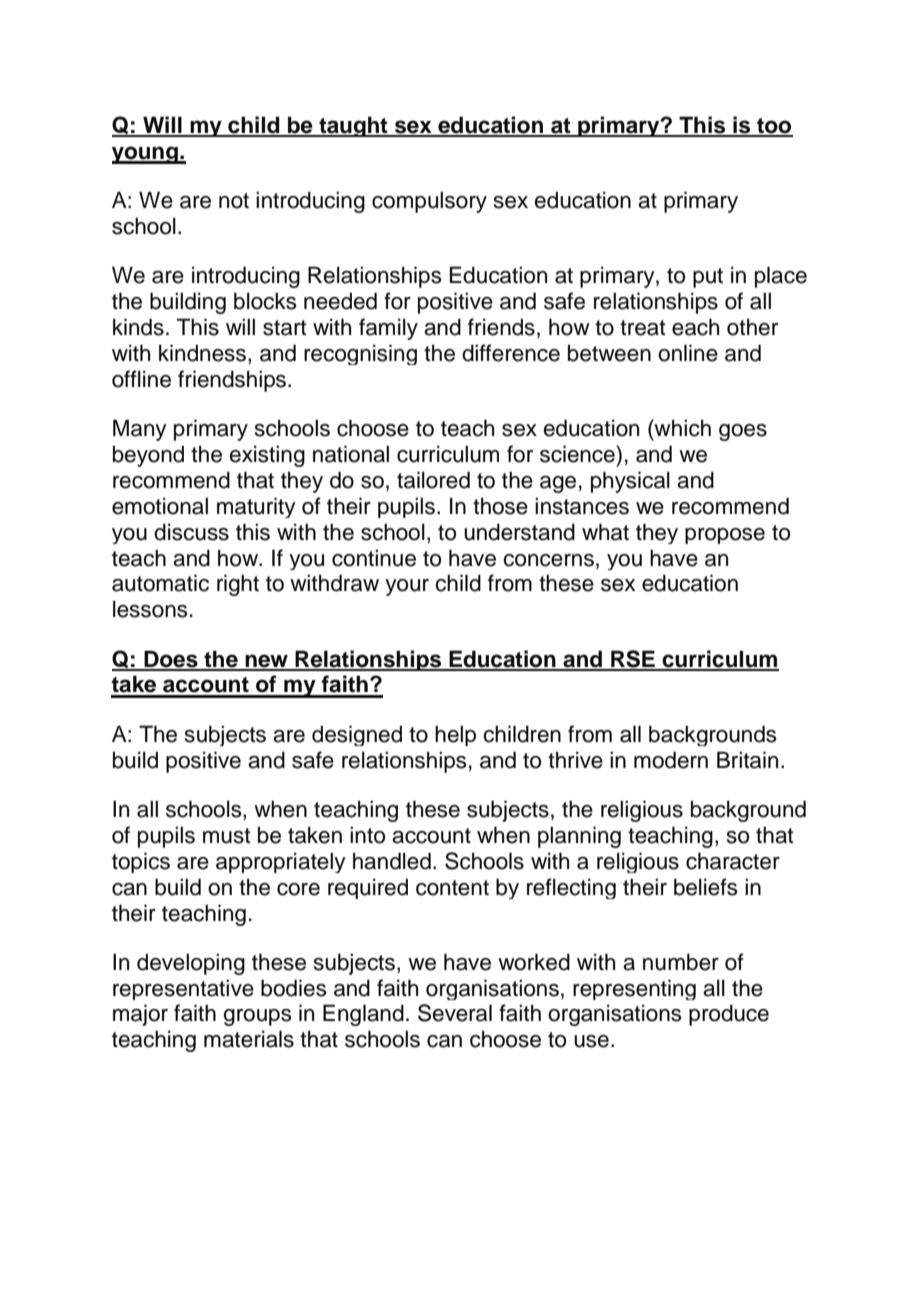 This screenshot has height=1308, width=924. What do you see at coordinates (238, 585) in the screenshot?
I see `right` at bounding box center [238, 585].
